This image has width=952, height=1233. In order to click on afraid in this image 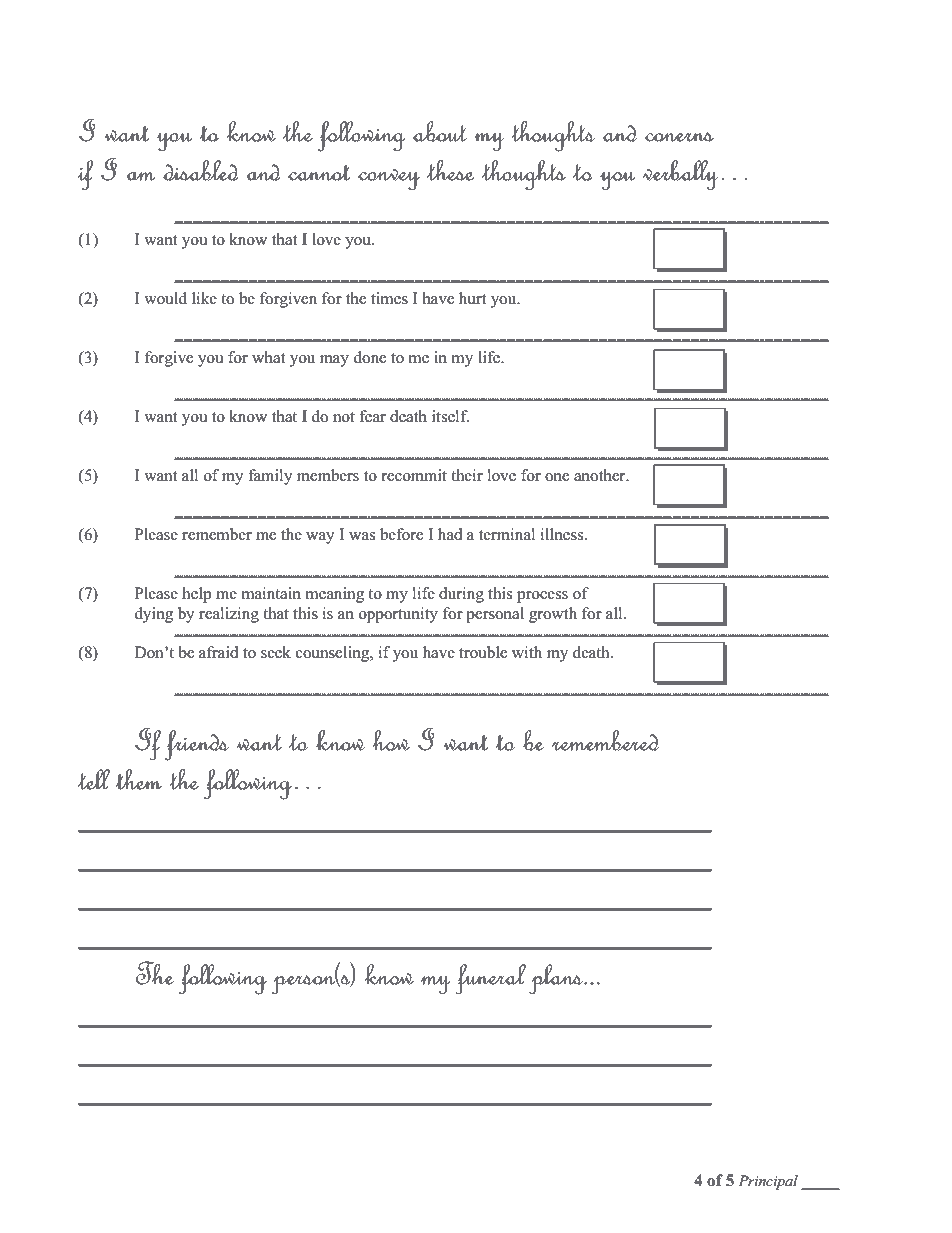, I will do `click(219, 652)`.
